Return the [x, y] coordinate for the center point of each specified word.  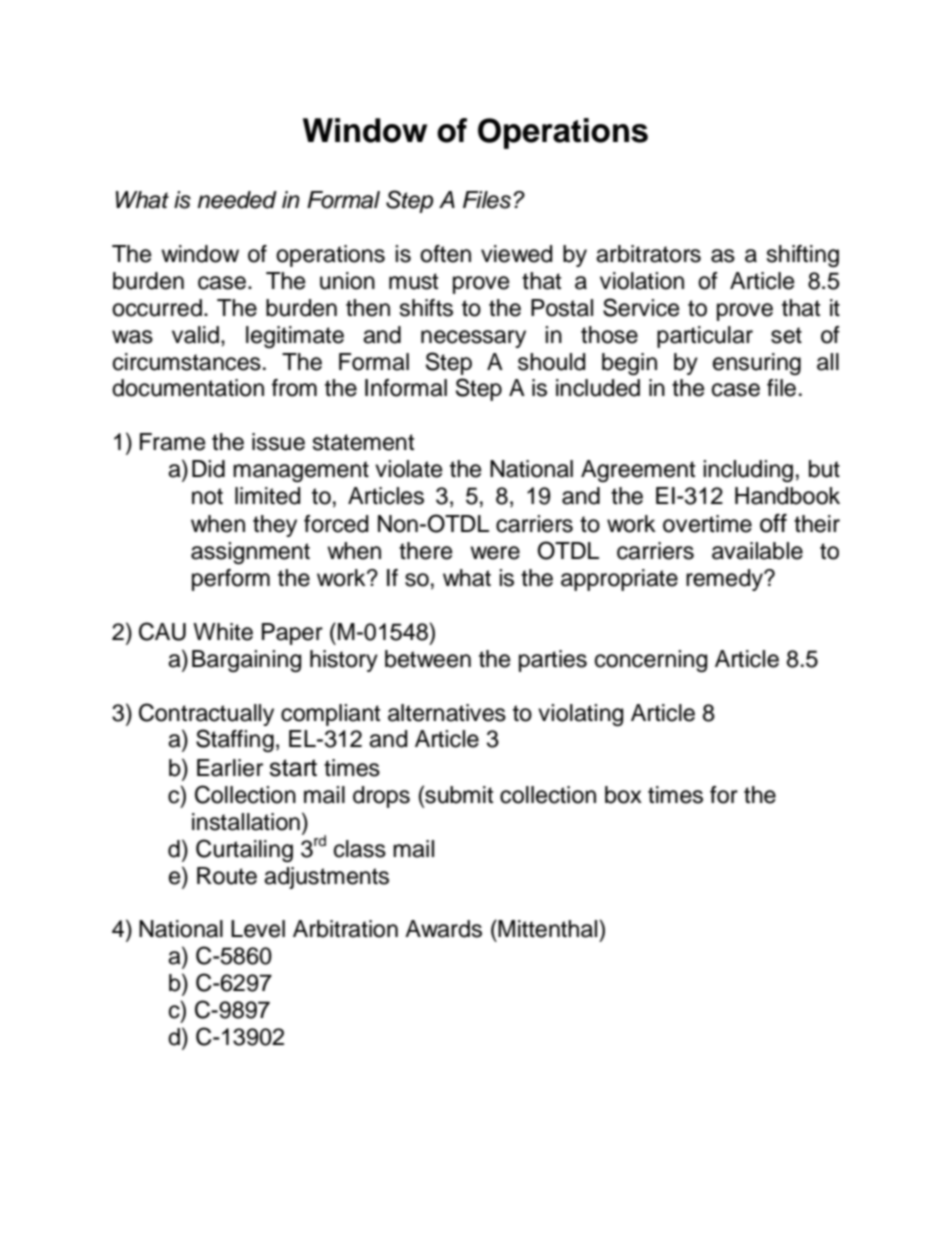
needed [237, 200]
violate [408, 469]
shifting [802, 256]
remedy [725, 580]
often [445, 254]
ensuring [757, 364]
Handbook [787, 496]
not [207, 496]
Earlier [230, 768]
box [623, 795]
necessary [473, 339]
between [428, 659]
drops [381, 797]
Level [258, 929]
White [223, 632]
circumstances [187, 362]
